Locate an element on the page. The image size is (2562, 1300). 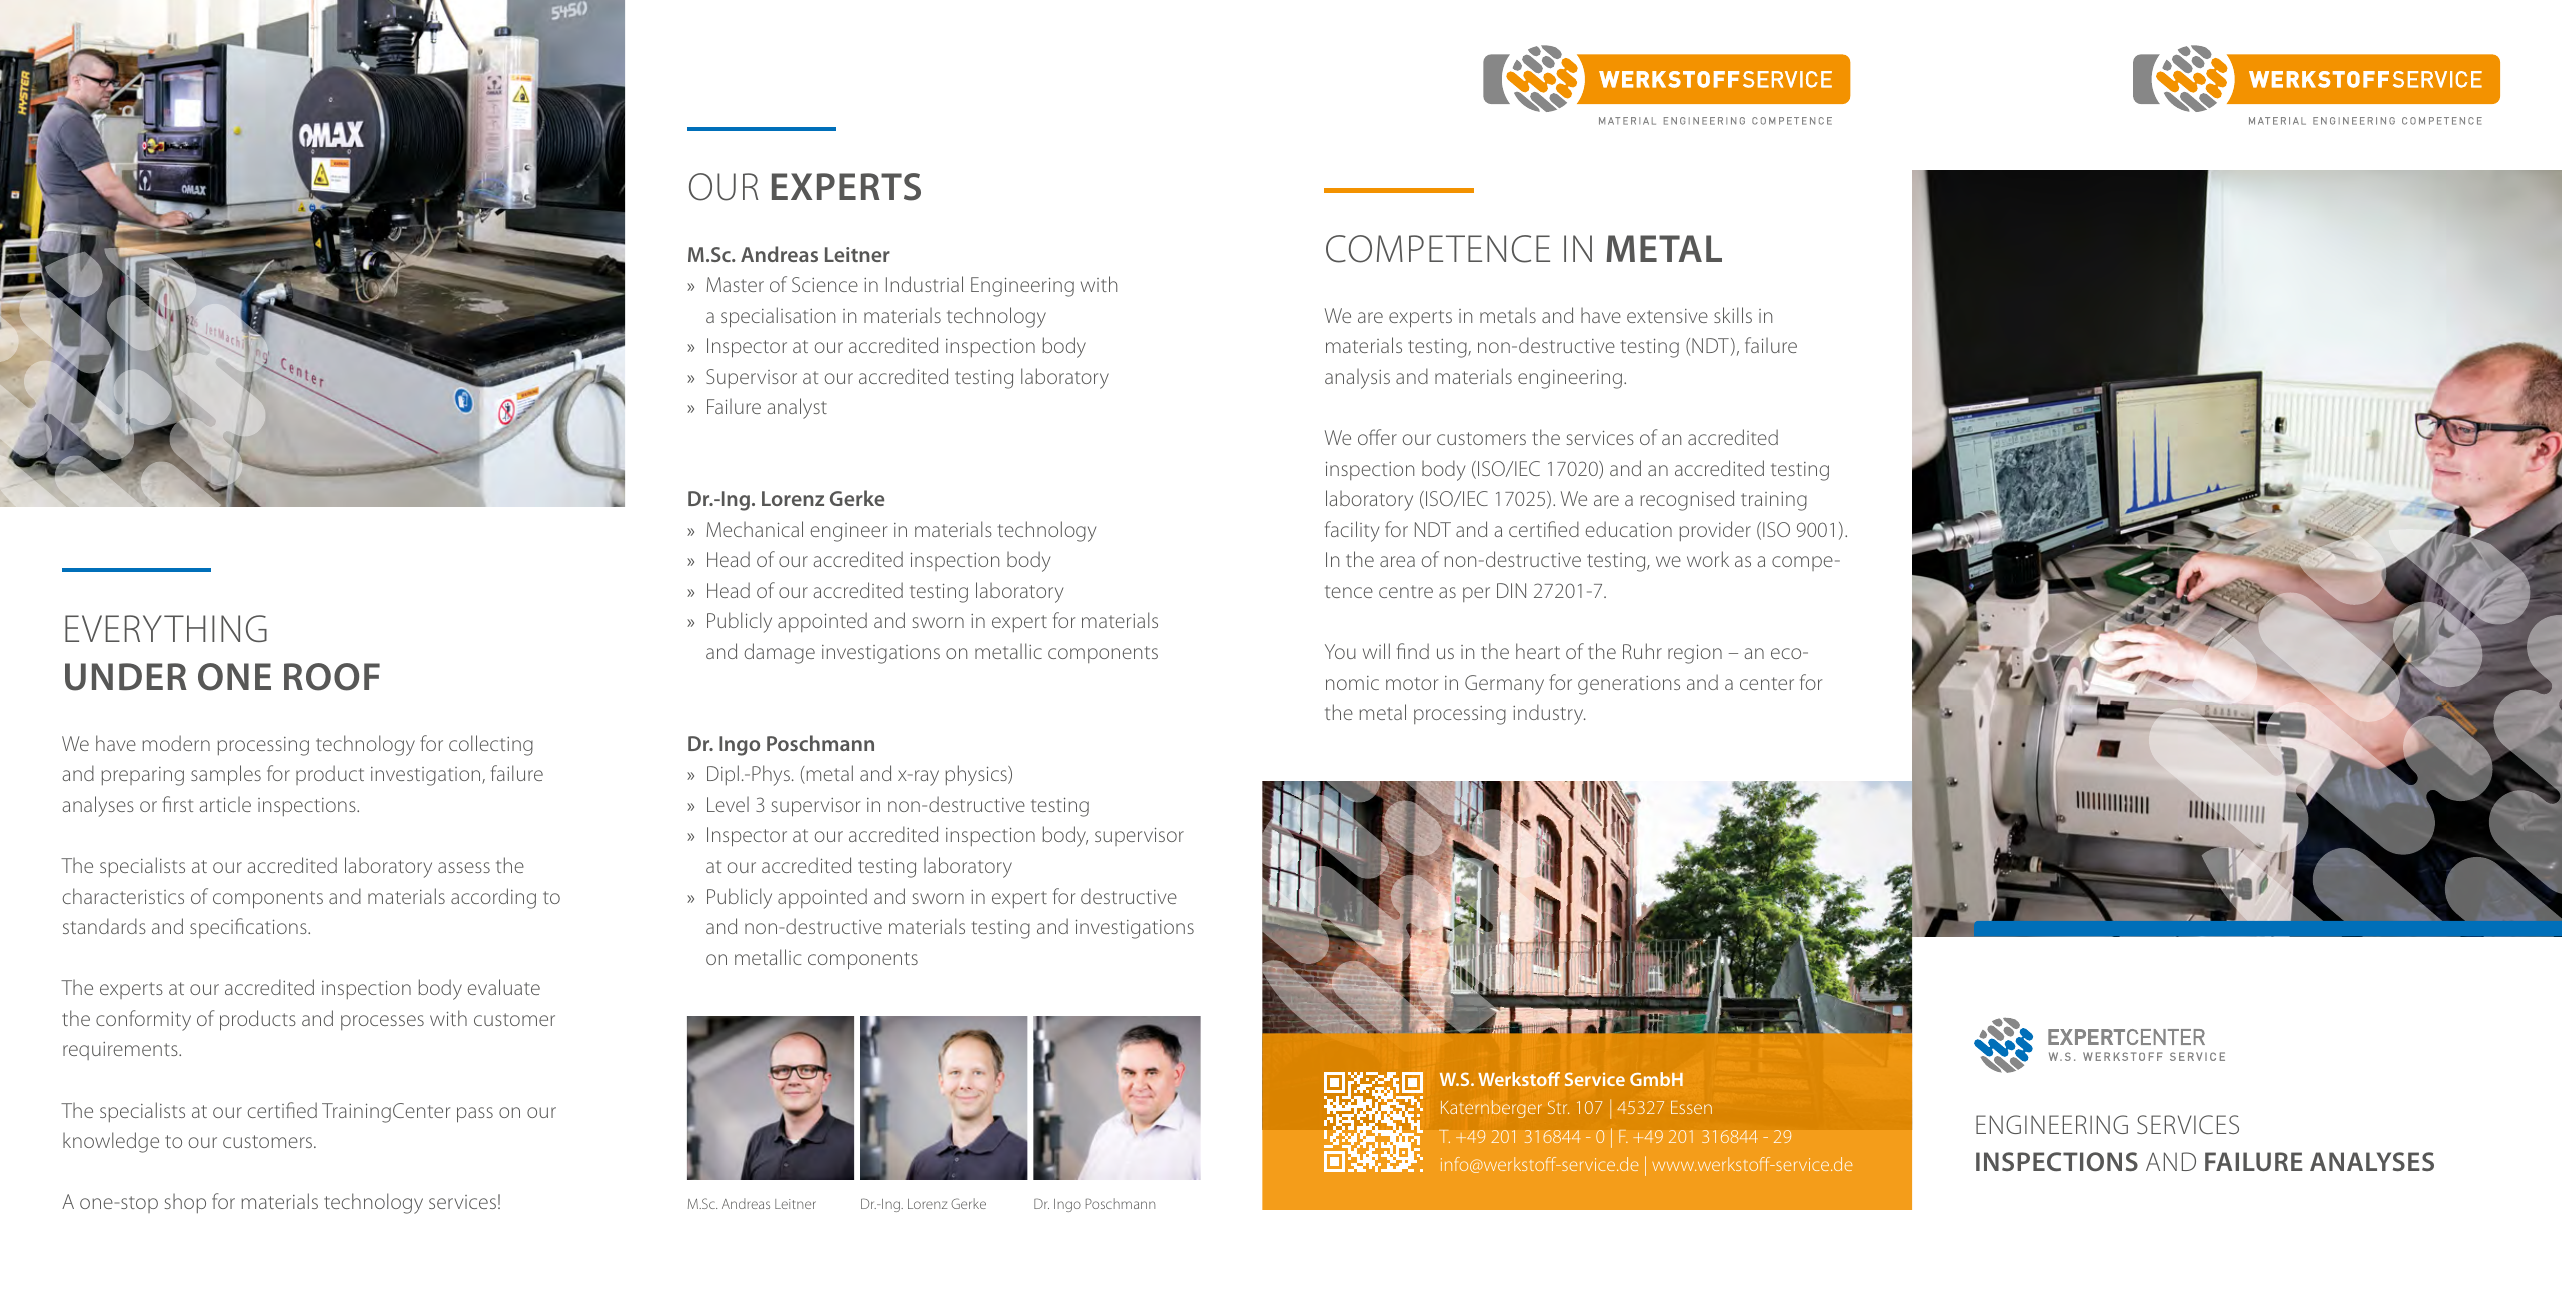
analyst is located at coordinates (797, 408).
